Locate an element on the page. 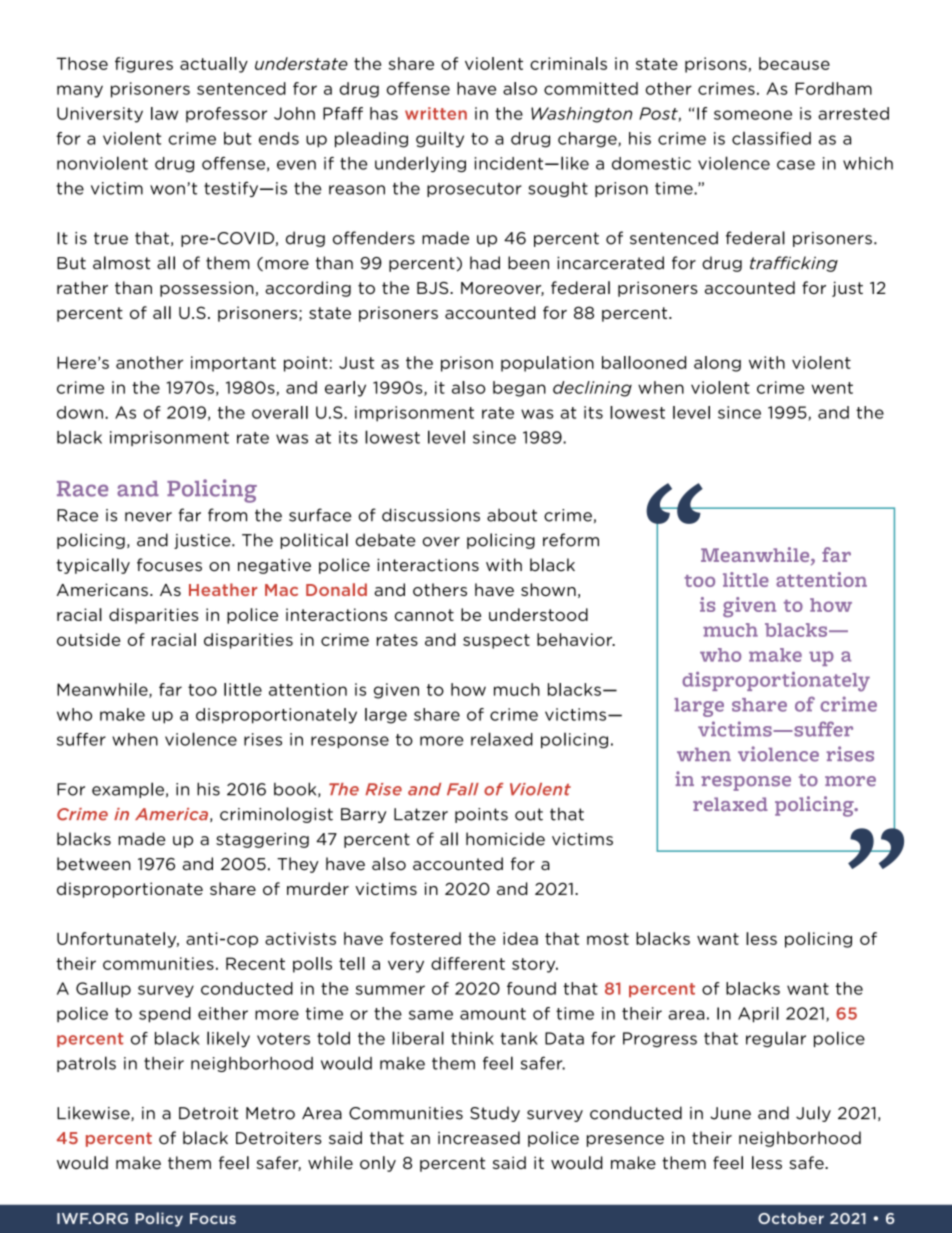 The width and height of the document is (952, 1233). Policy is located at coordinates (159, 1219).
